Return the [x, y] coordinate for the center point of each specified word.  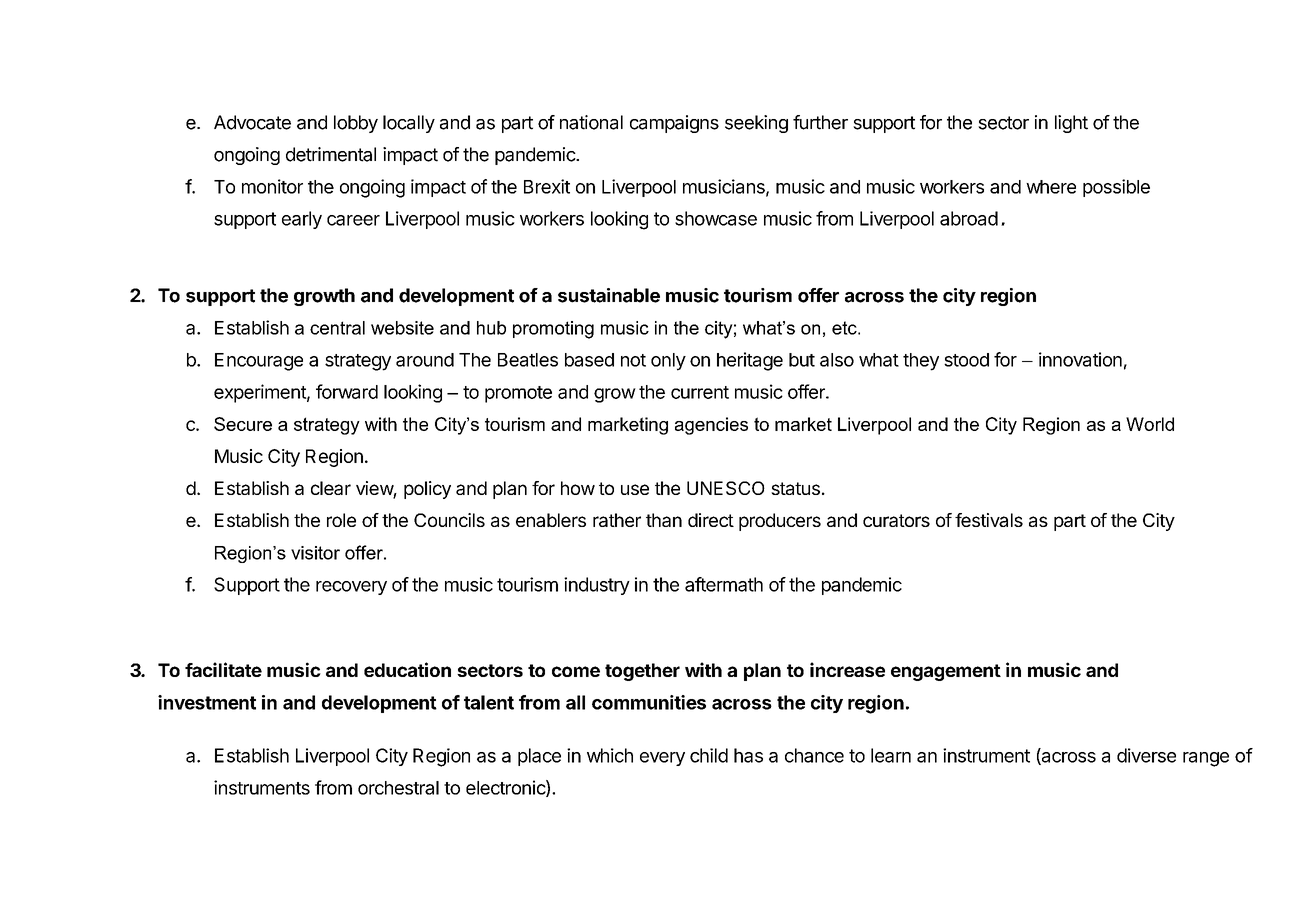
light [1071, 124]
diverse [1146, 755]
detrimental [331, 154]
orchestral [398, 788]
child [709, 755]
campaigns [674, 124]
